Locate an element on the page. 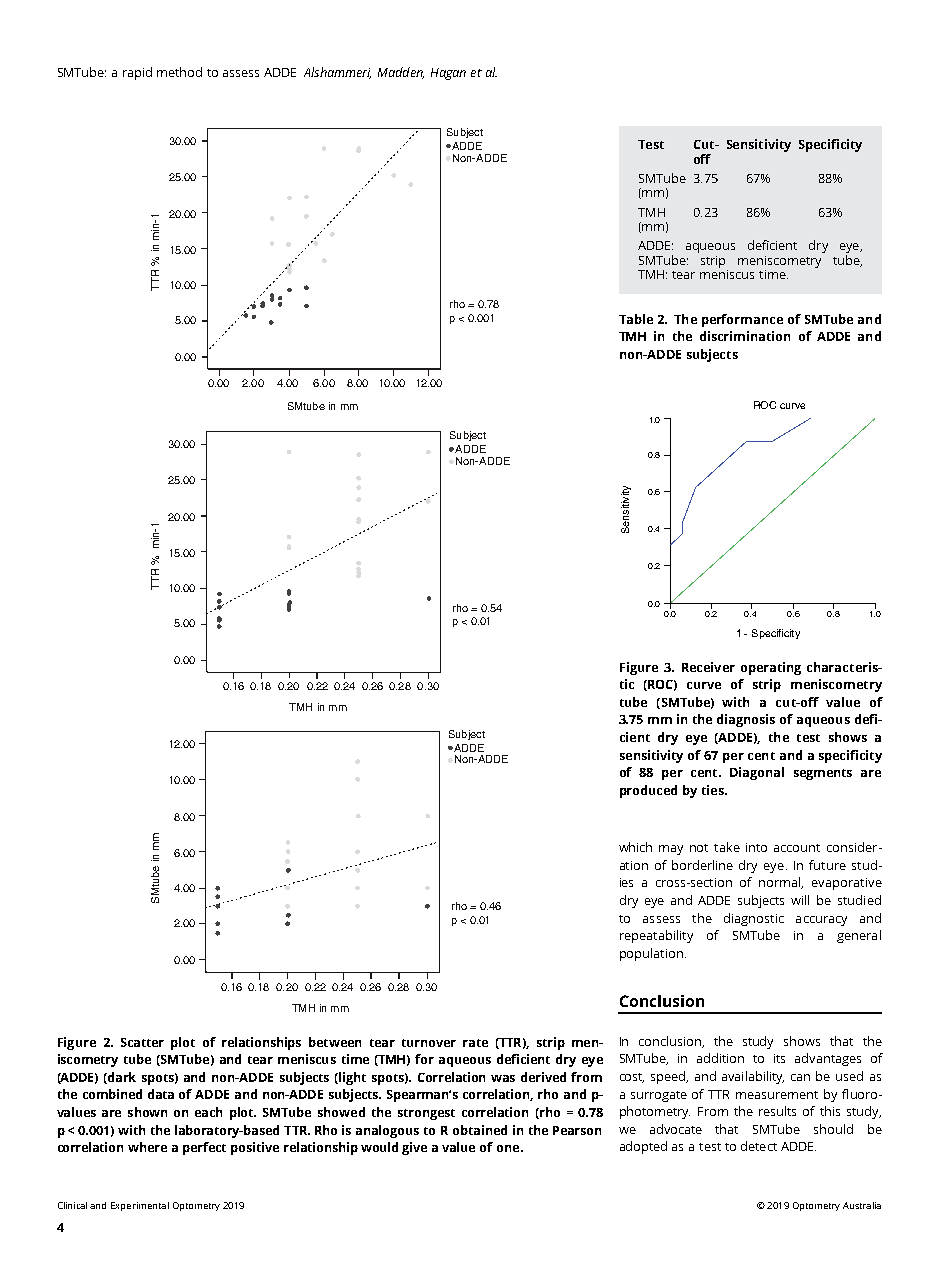  obtained is located at coordinates (480, 1130).
